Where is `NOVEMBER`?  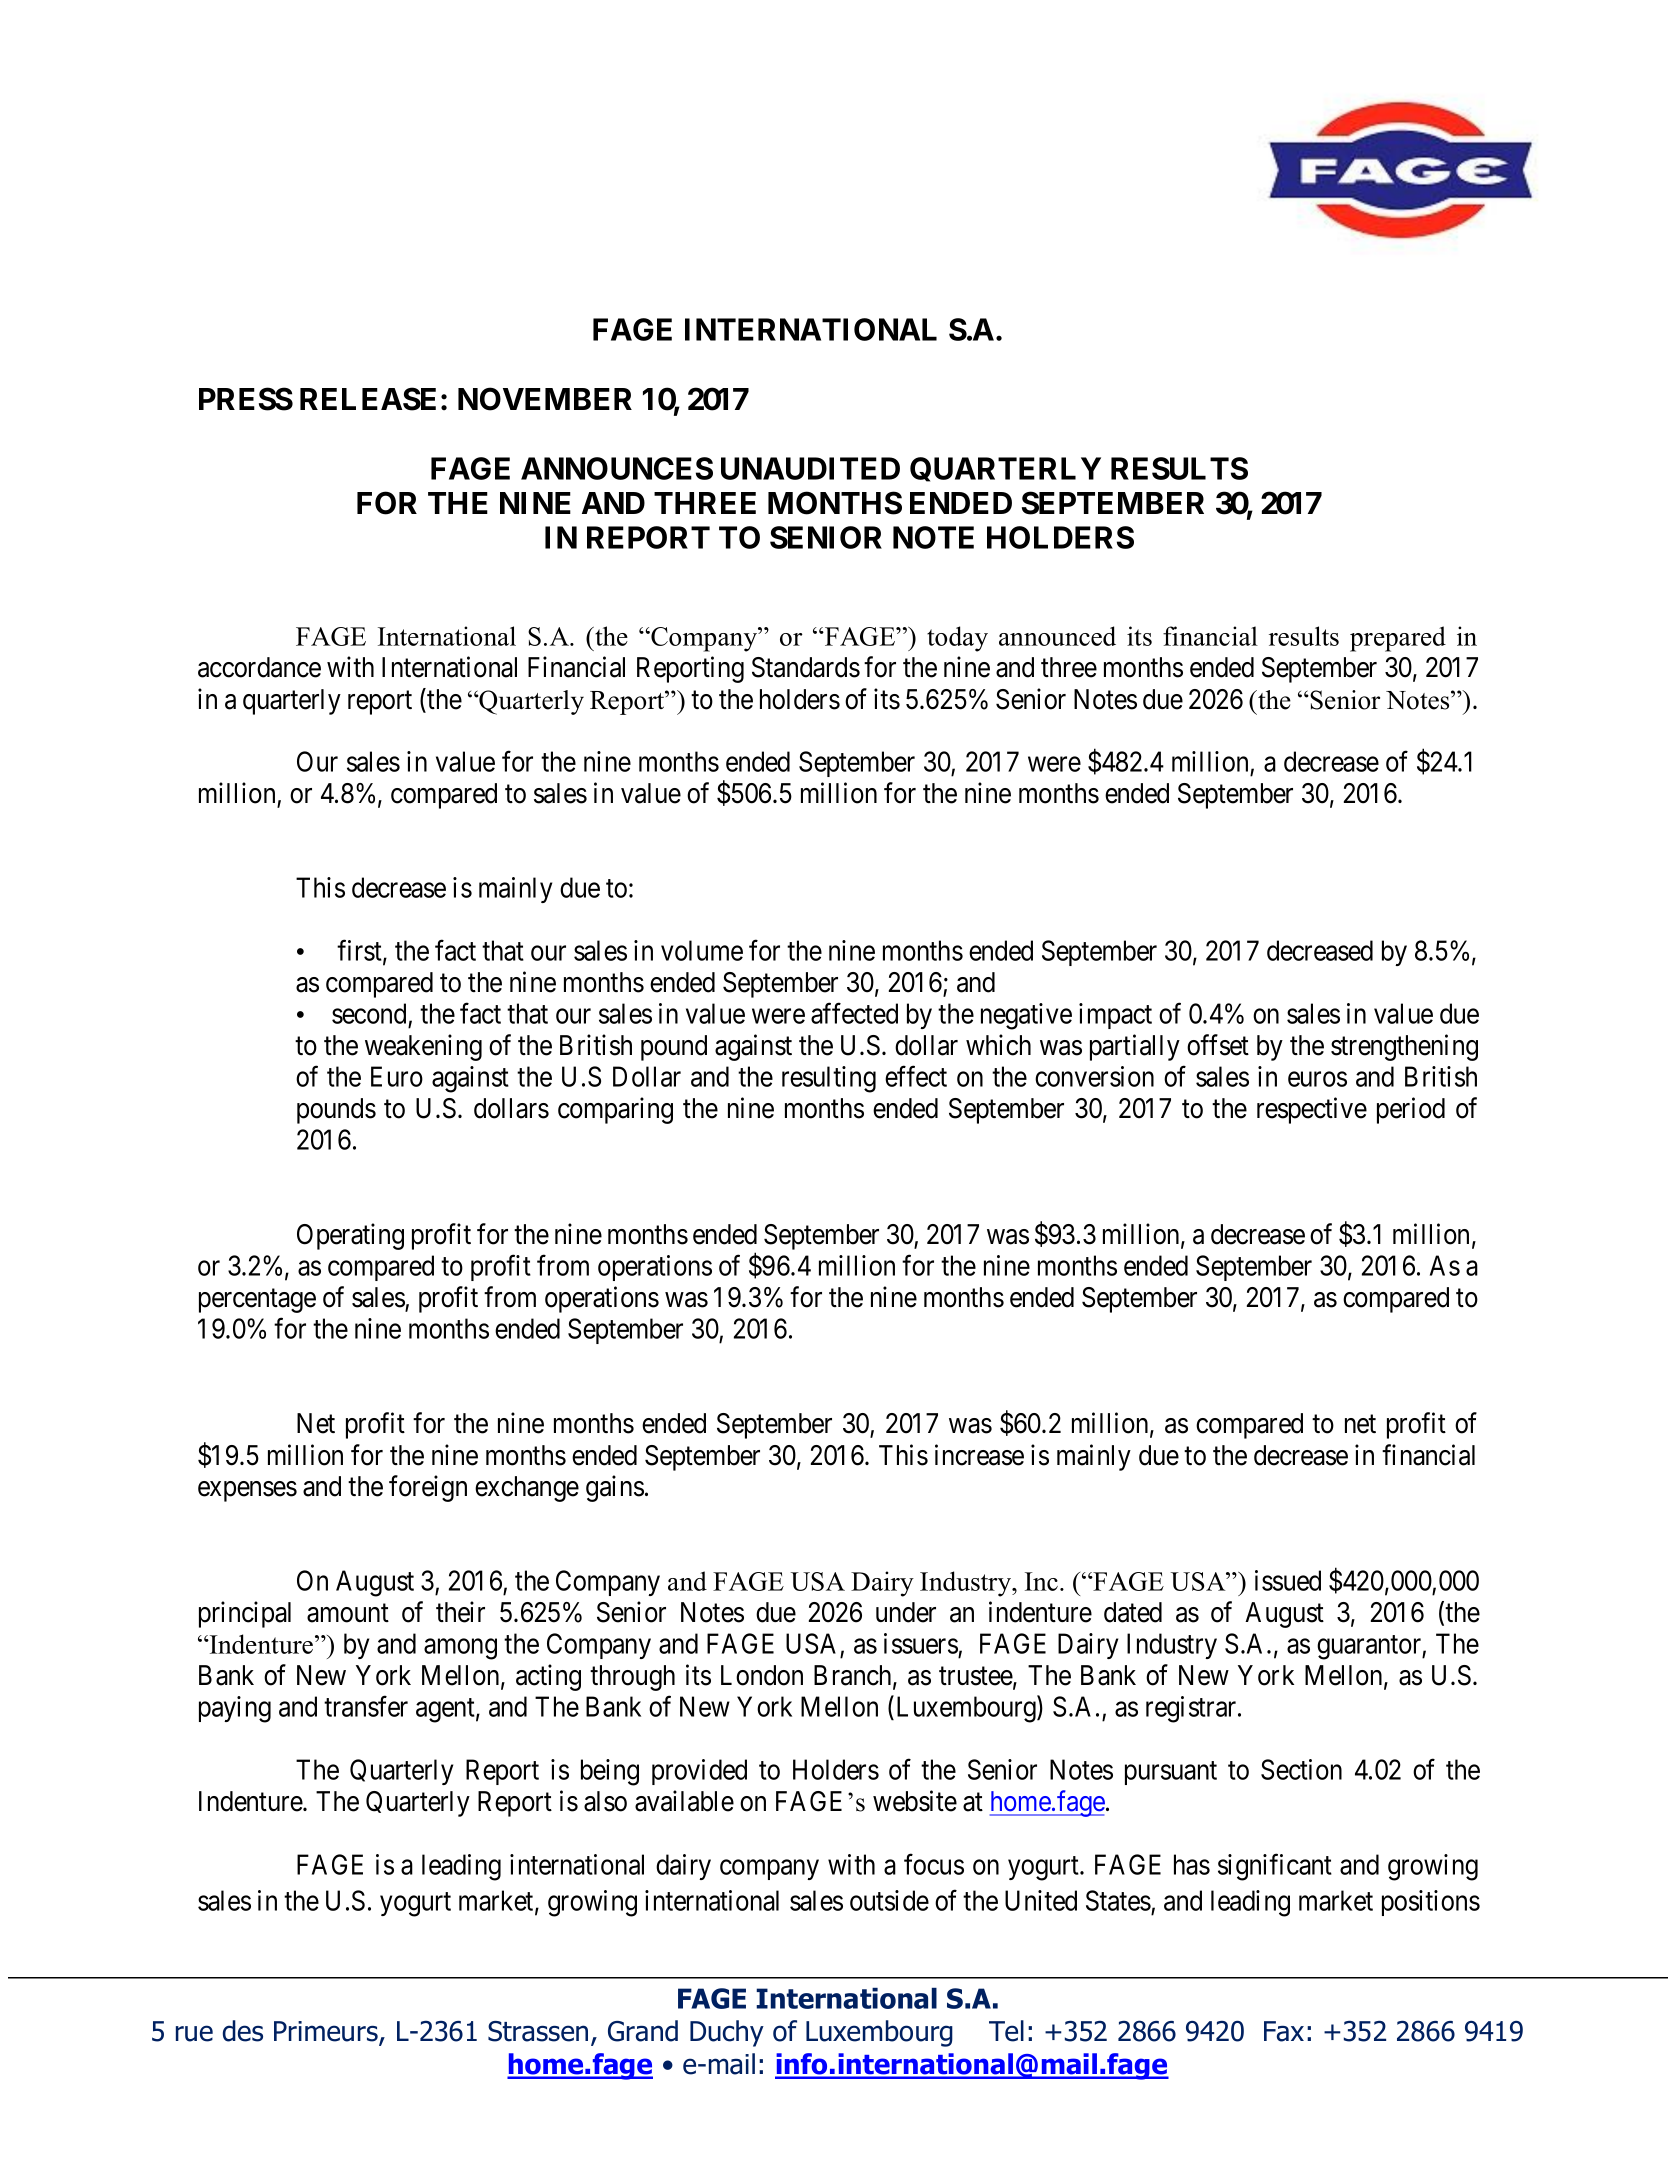 NOVEMBER is located at coordinates (545, 399).
